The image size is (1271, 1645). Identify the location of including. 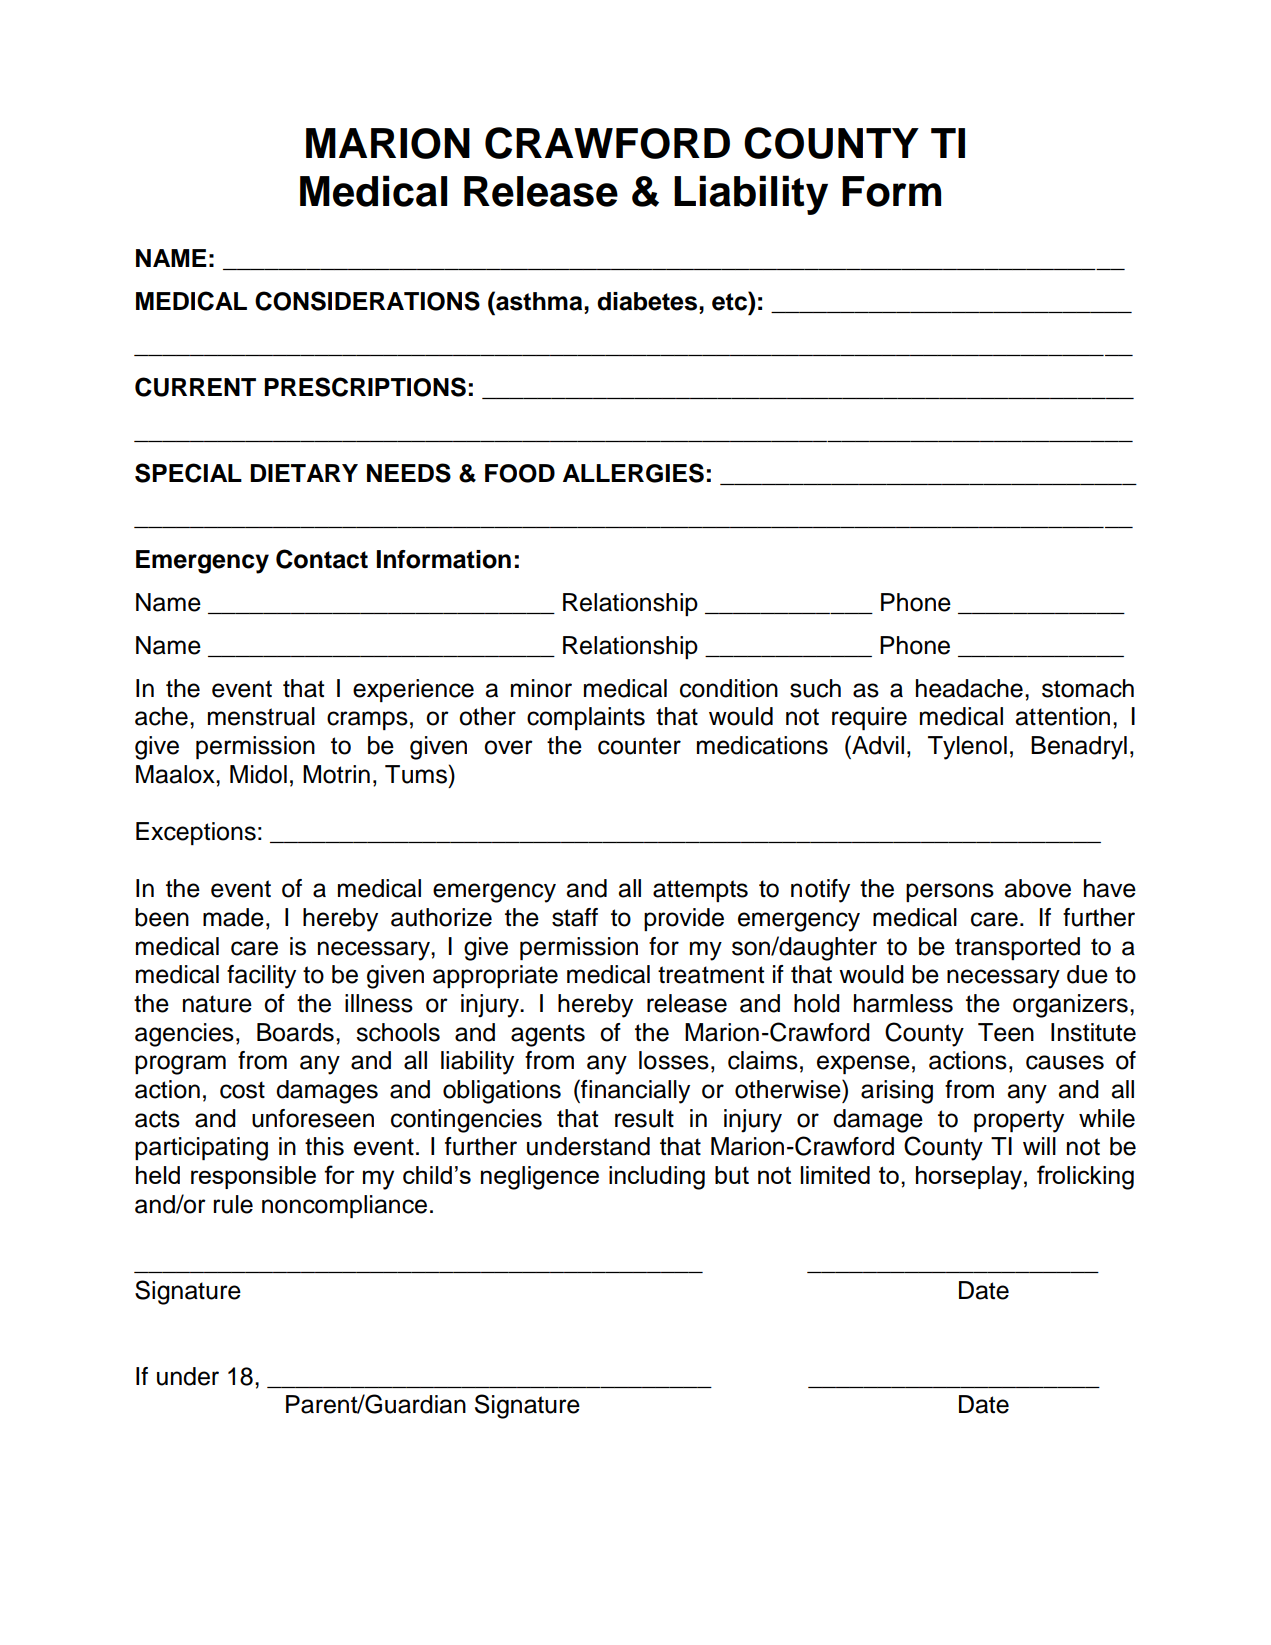
(657, 1178).
